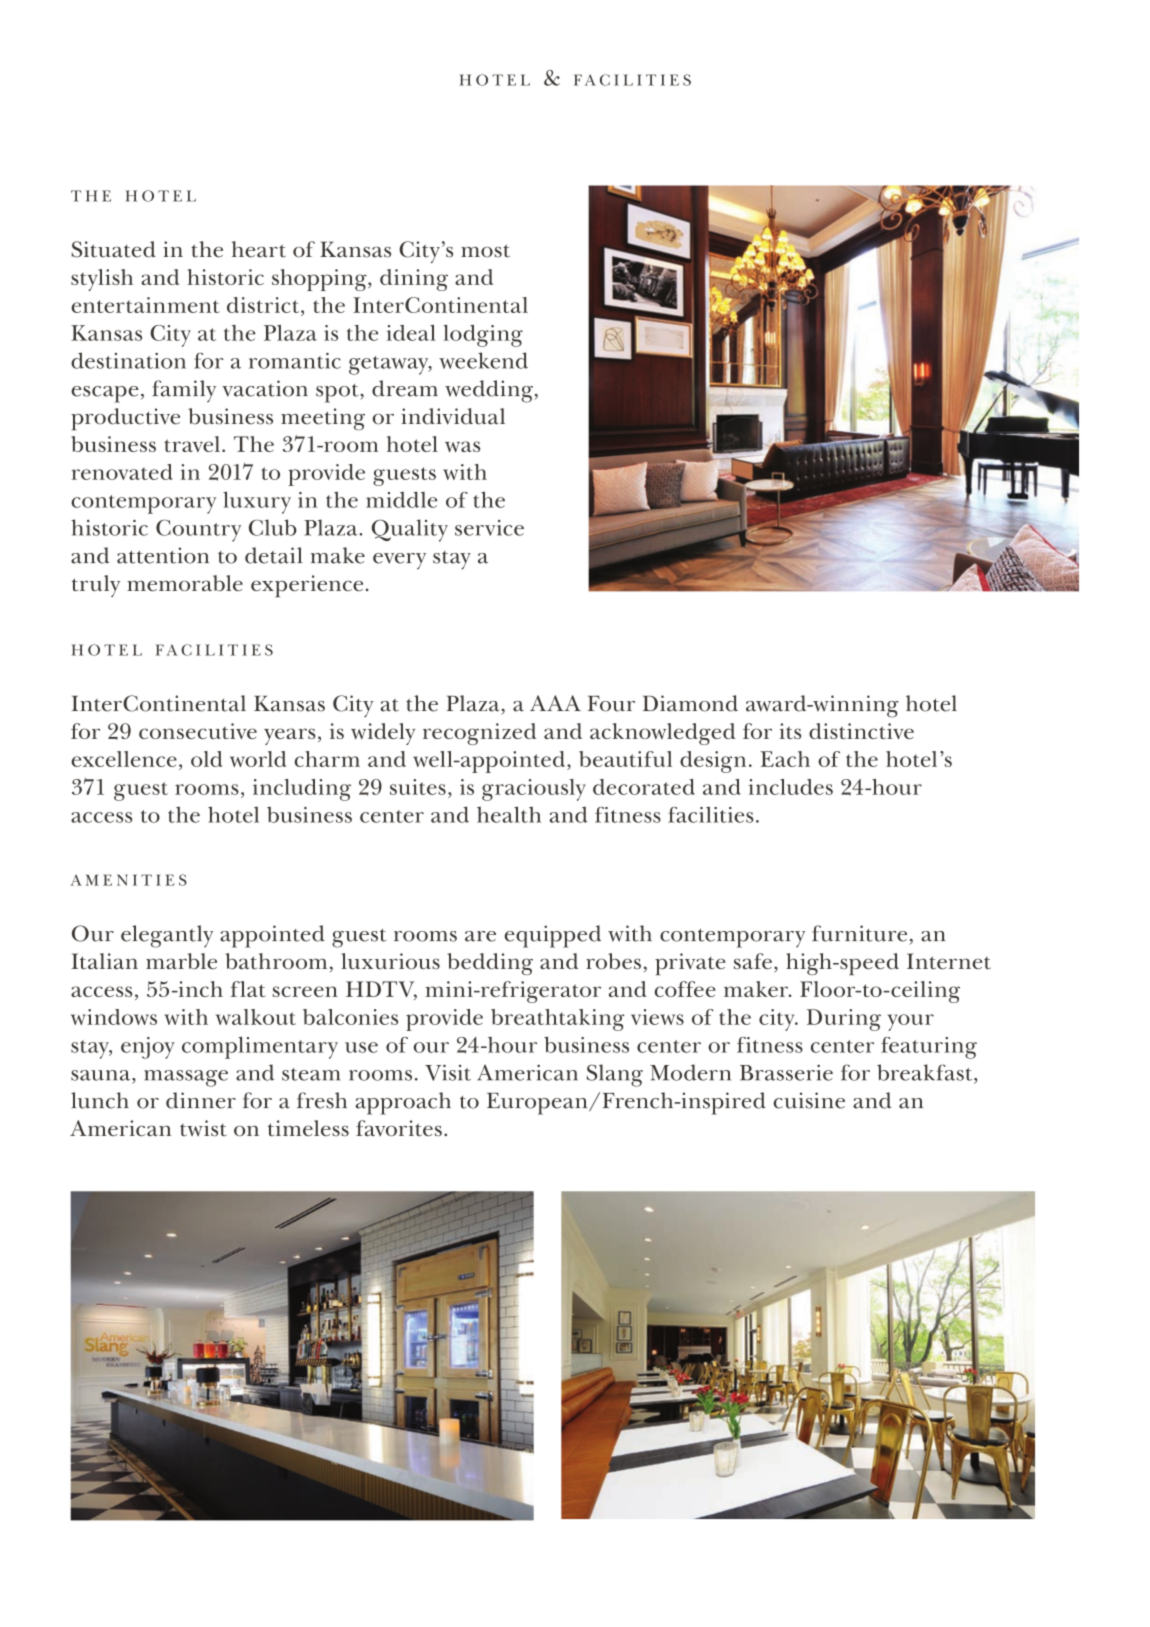  Describe the element at coordinates (145, 305) in the image. I see `entertainment` at that location.
